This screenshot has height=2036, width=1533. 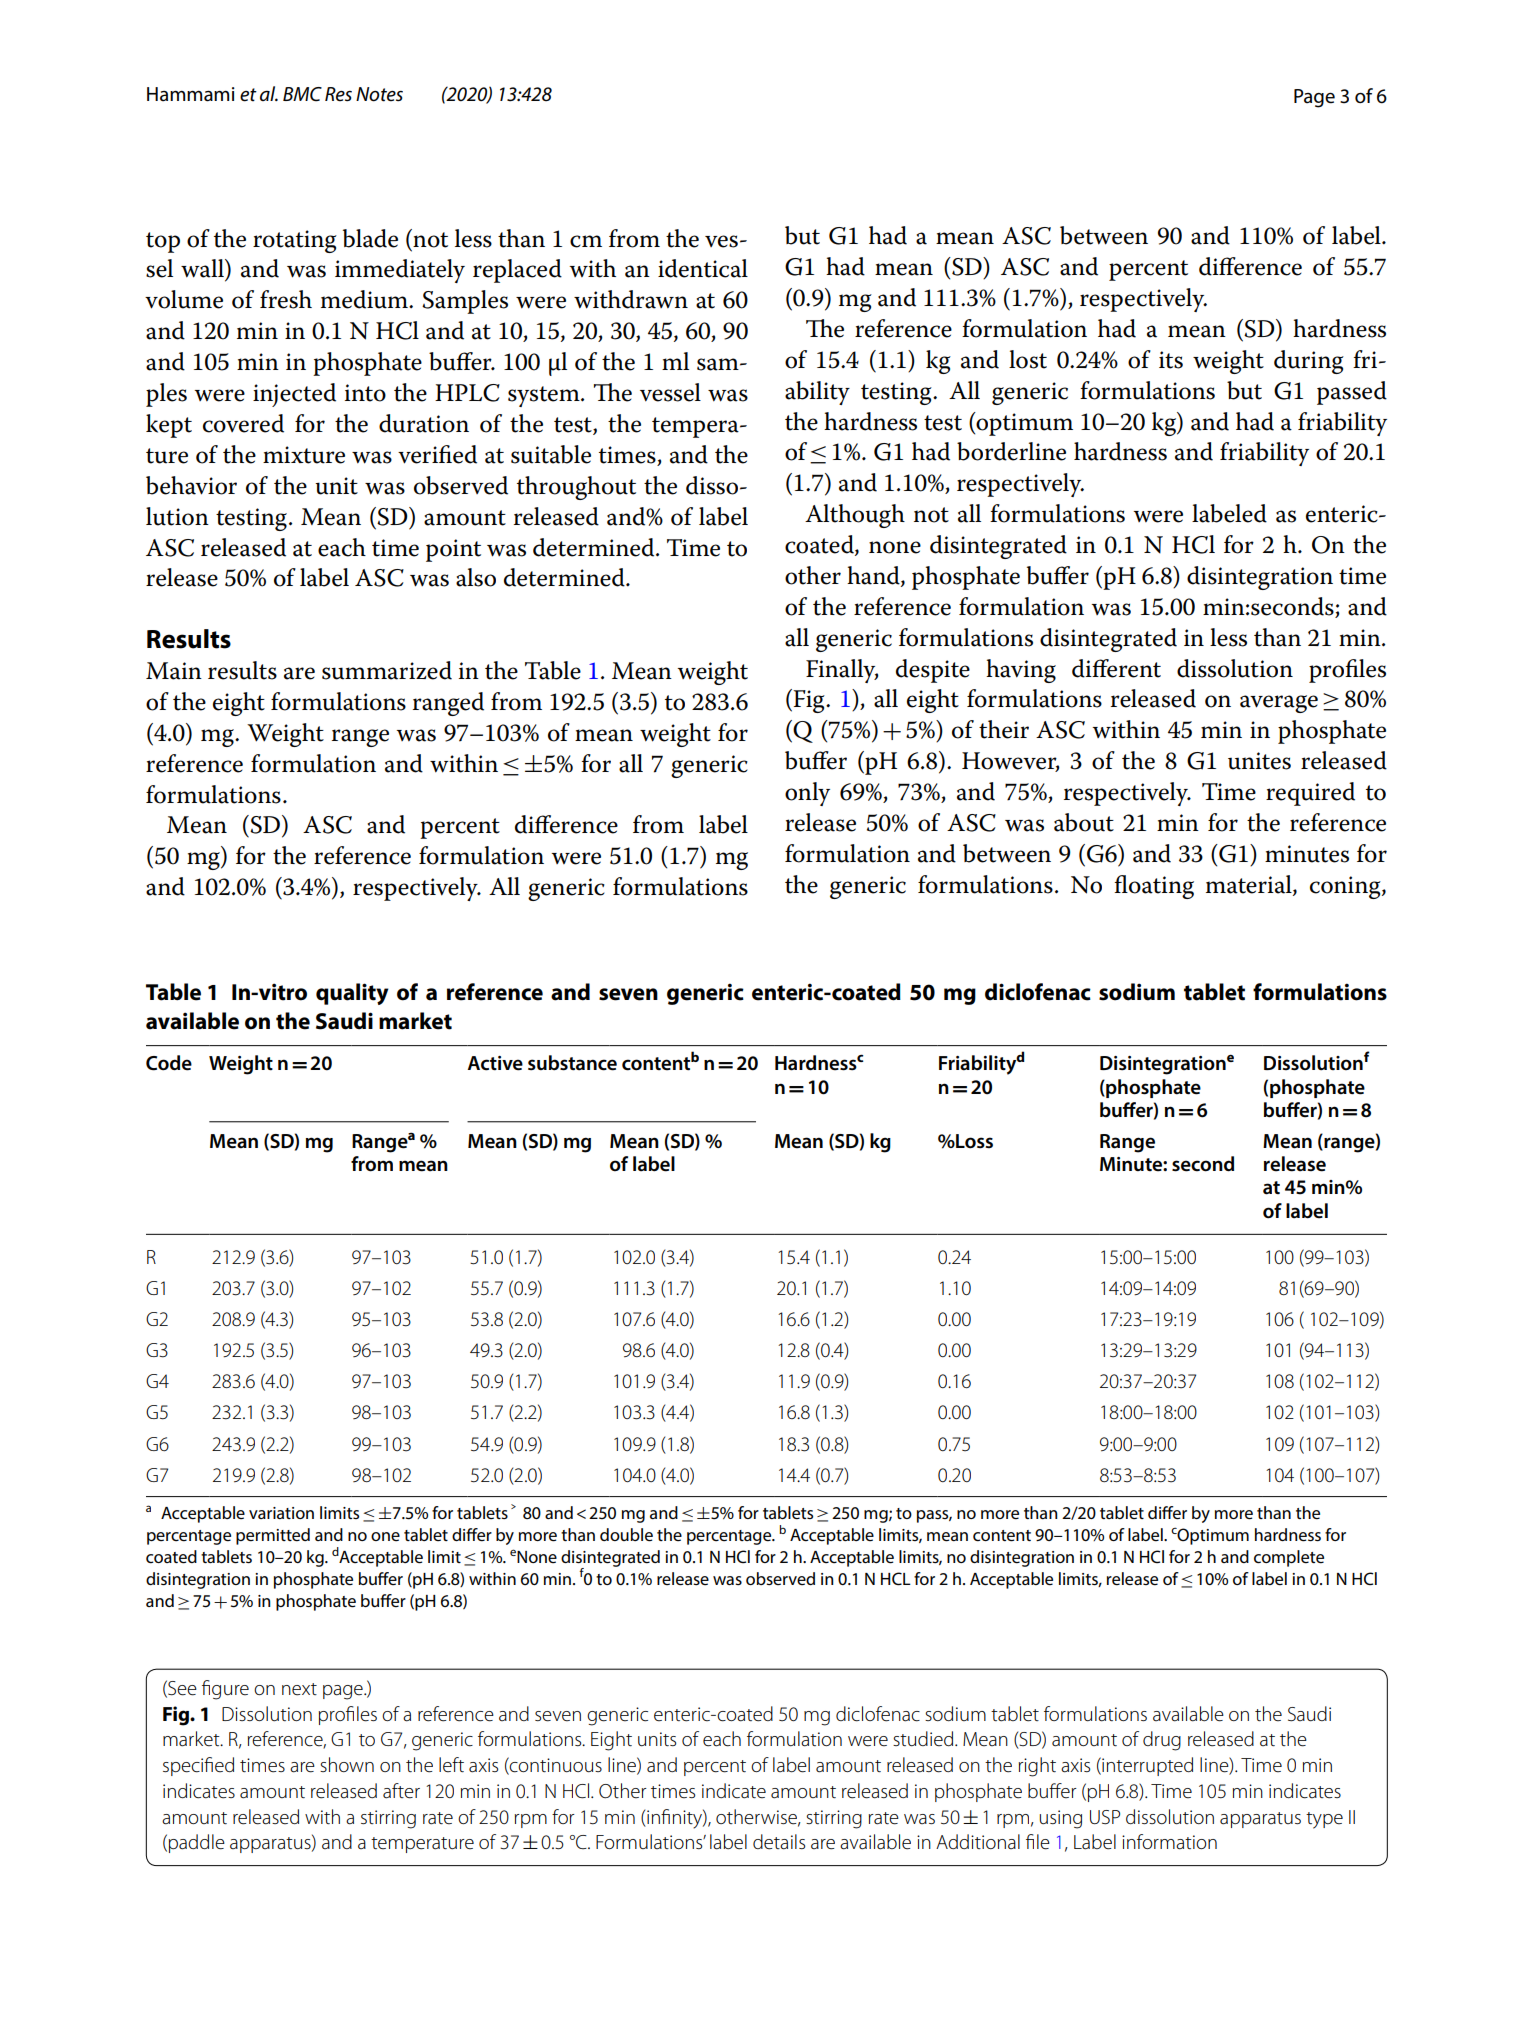 What do you see at coordinates (1289, 1558) in the screenshot?
I see `complete` at bounding box center [1289, 1558].
